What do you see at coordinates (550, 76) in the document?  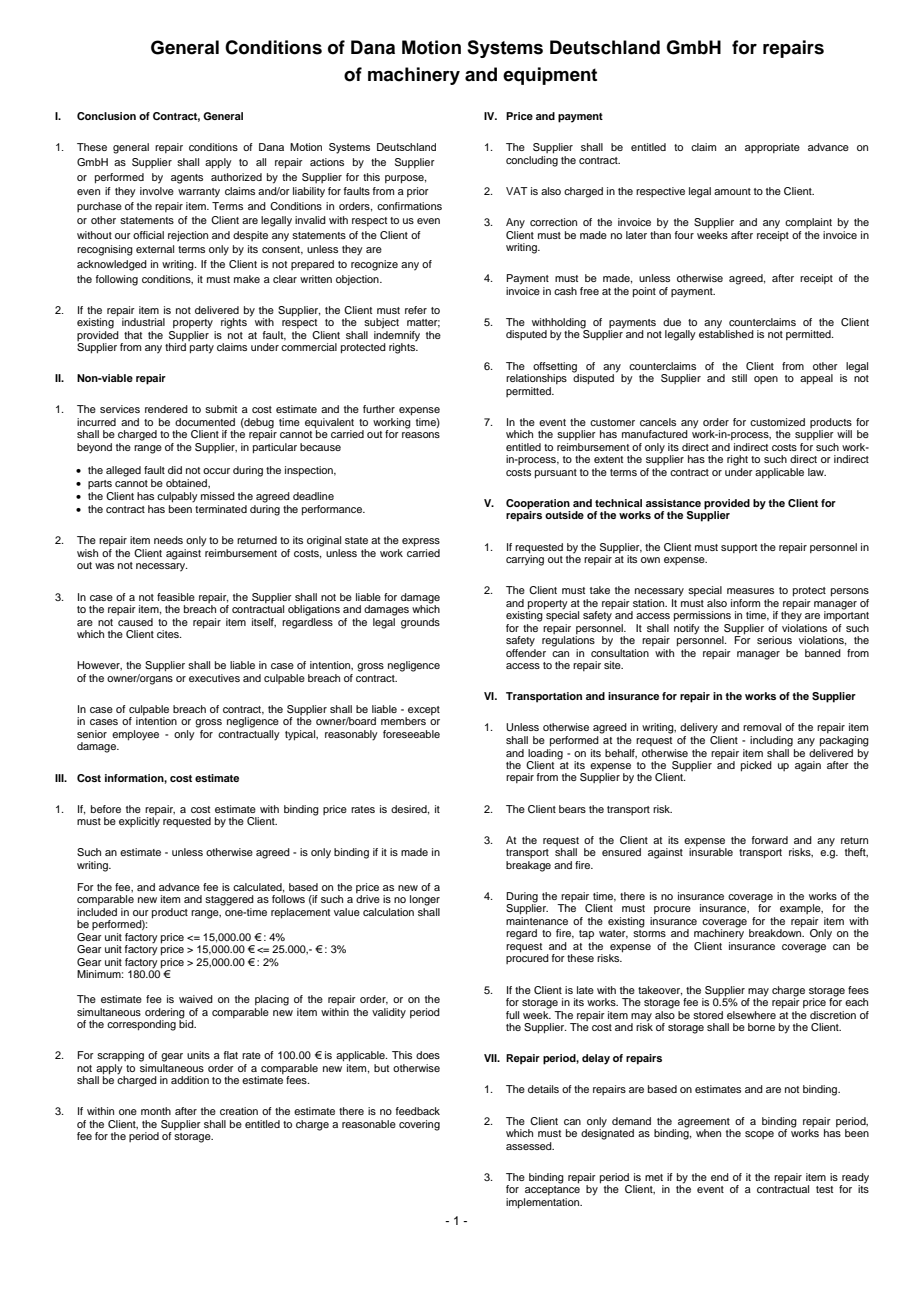 I see `equipment` at bounding box center [550, 76].
